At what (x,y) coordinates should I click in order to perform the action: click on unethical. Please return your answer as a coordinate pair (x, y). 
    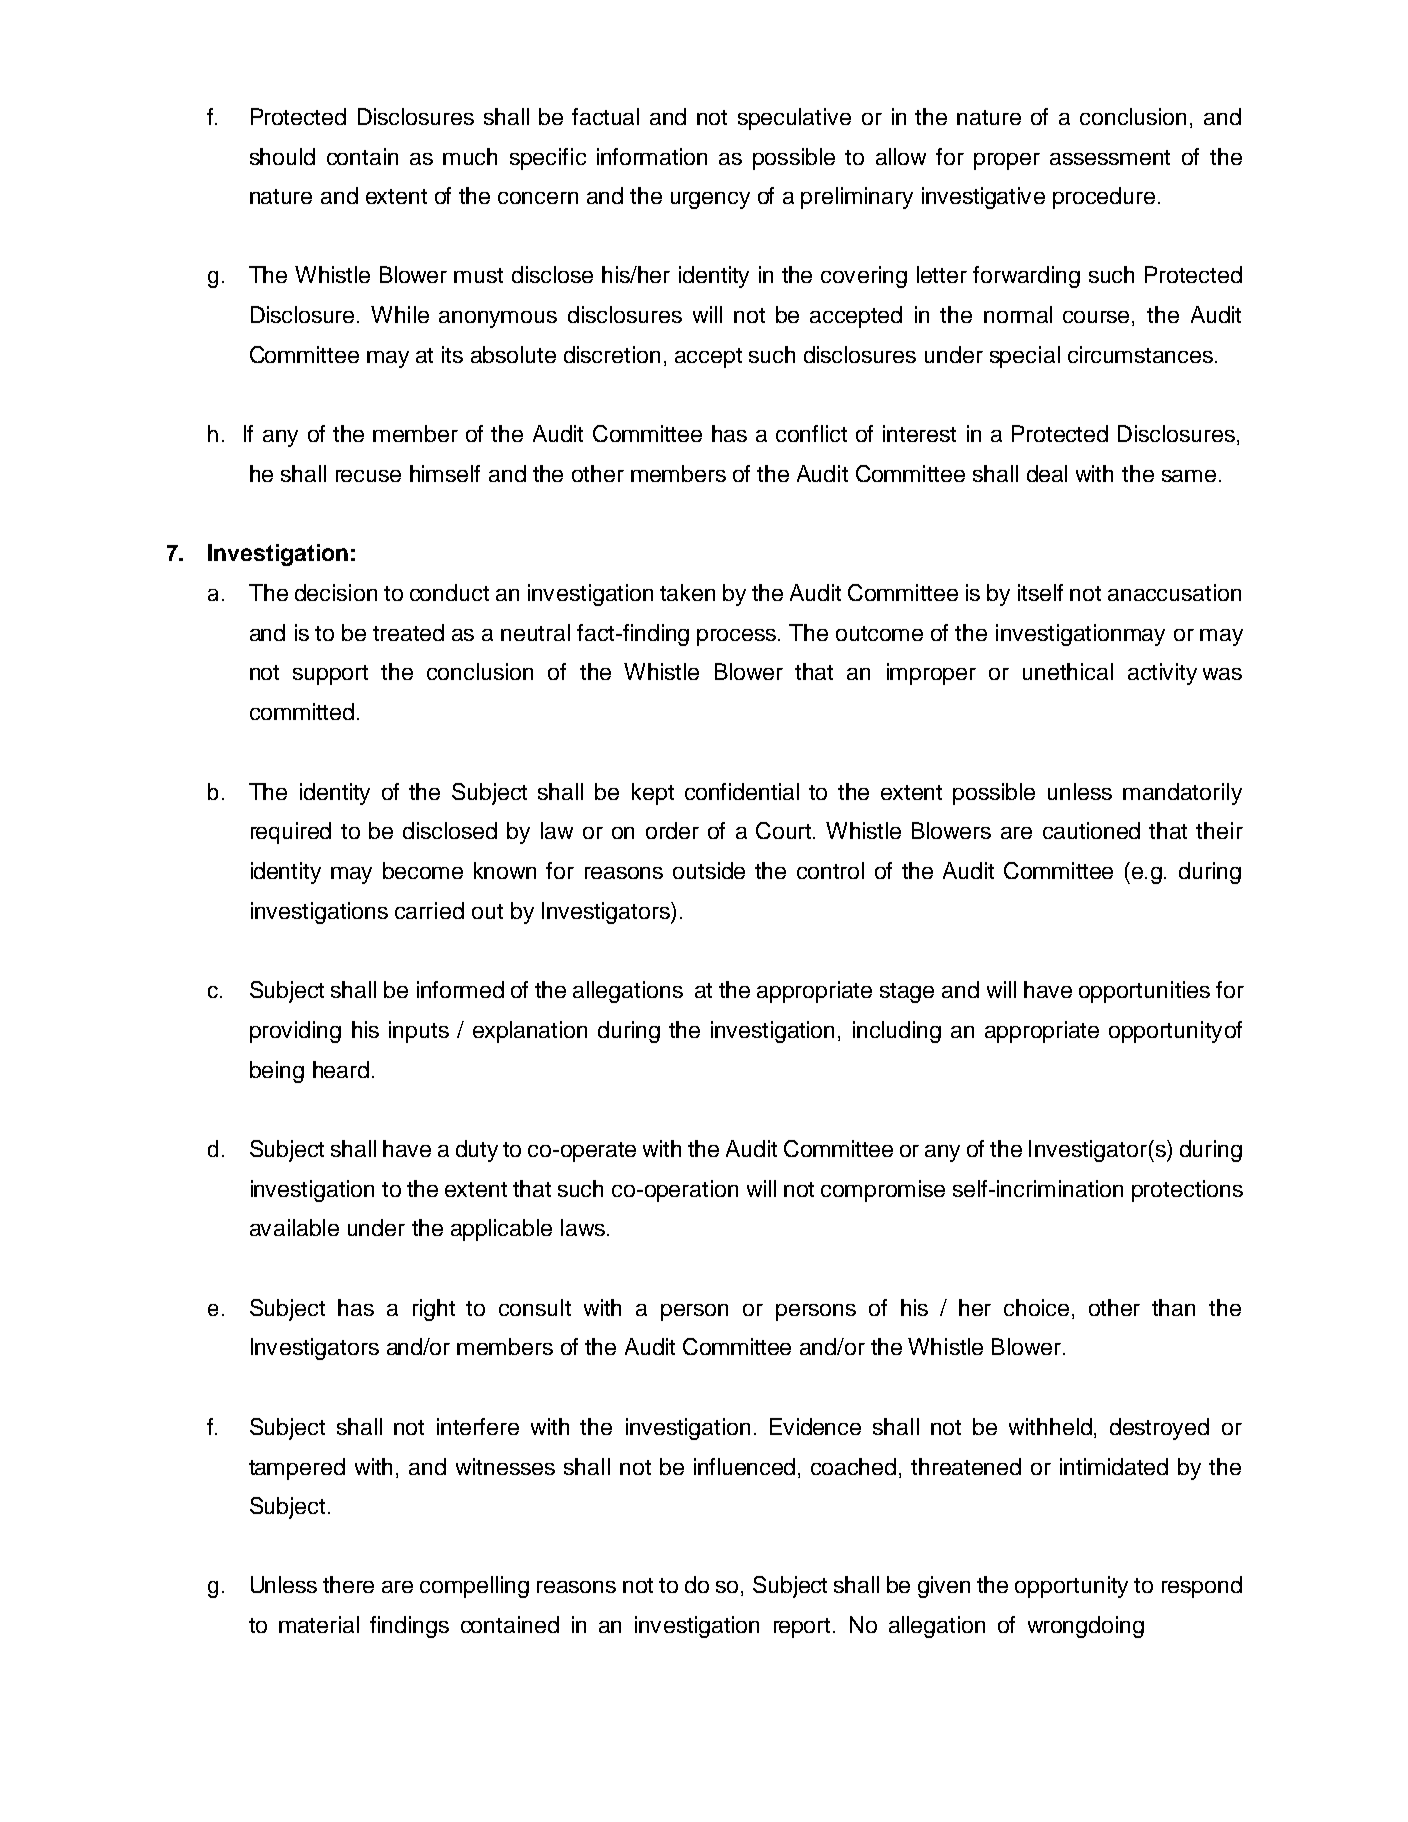
    Looking at the image, I should click on (1068, 671).
